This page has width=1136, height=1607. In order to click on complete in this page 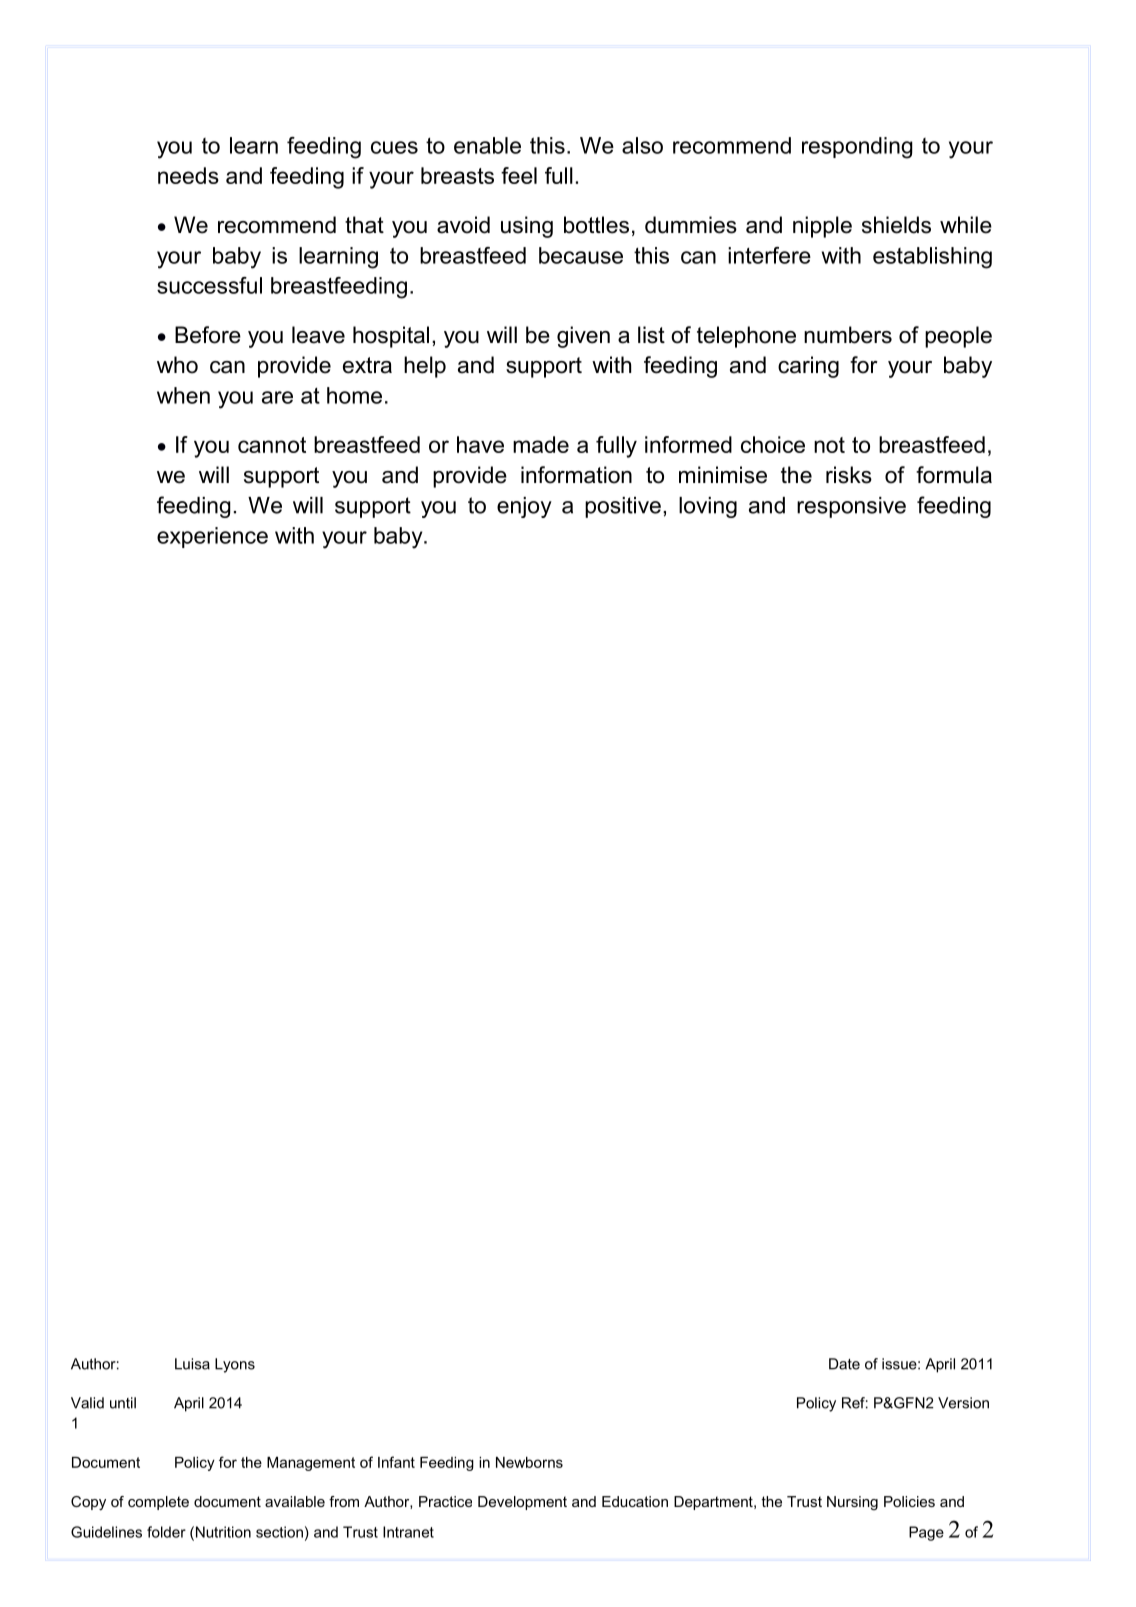, I will do `click(158, 1503)`.
